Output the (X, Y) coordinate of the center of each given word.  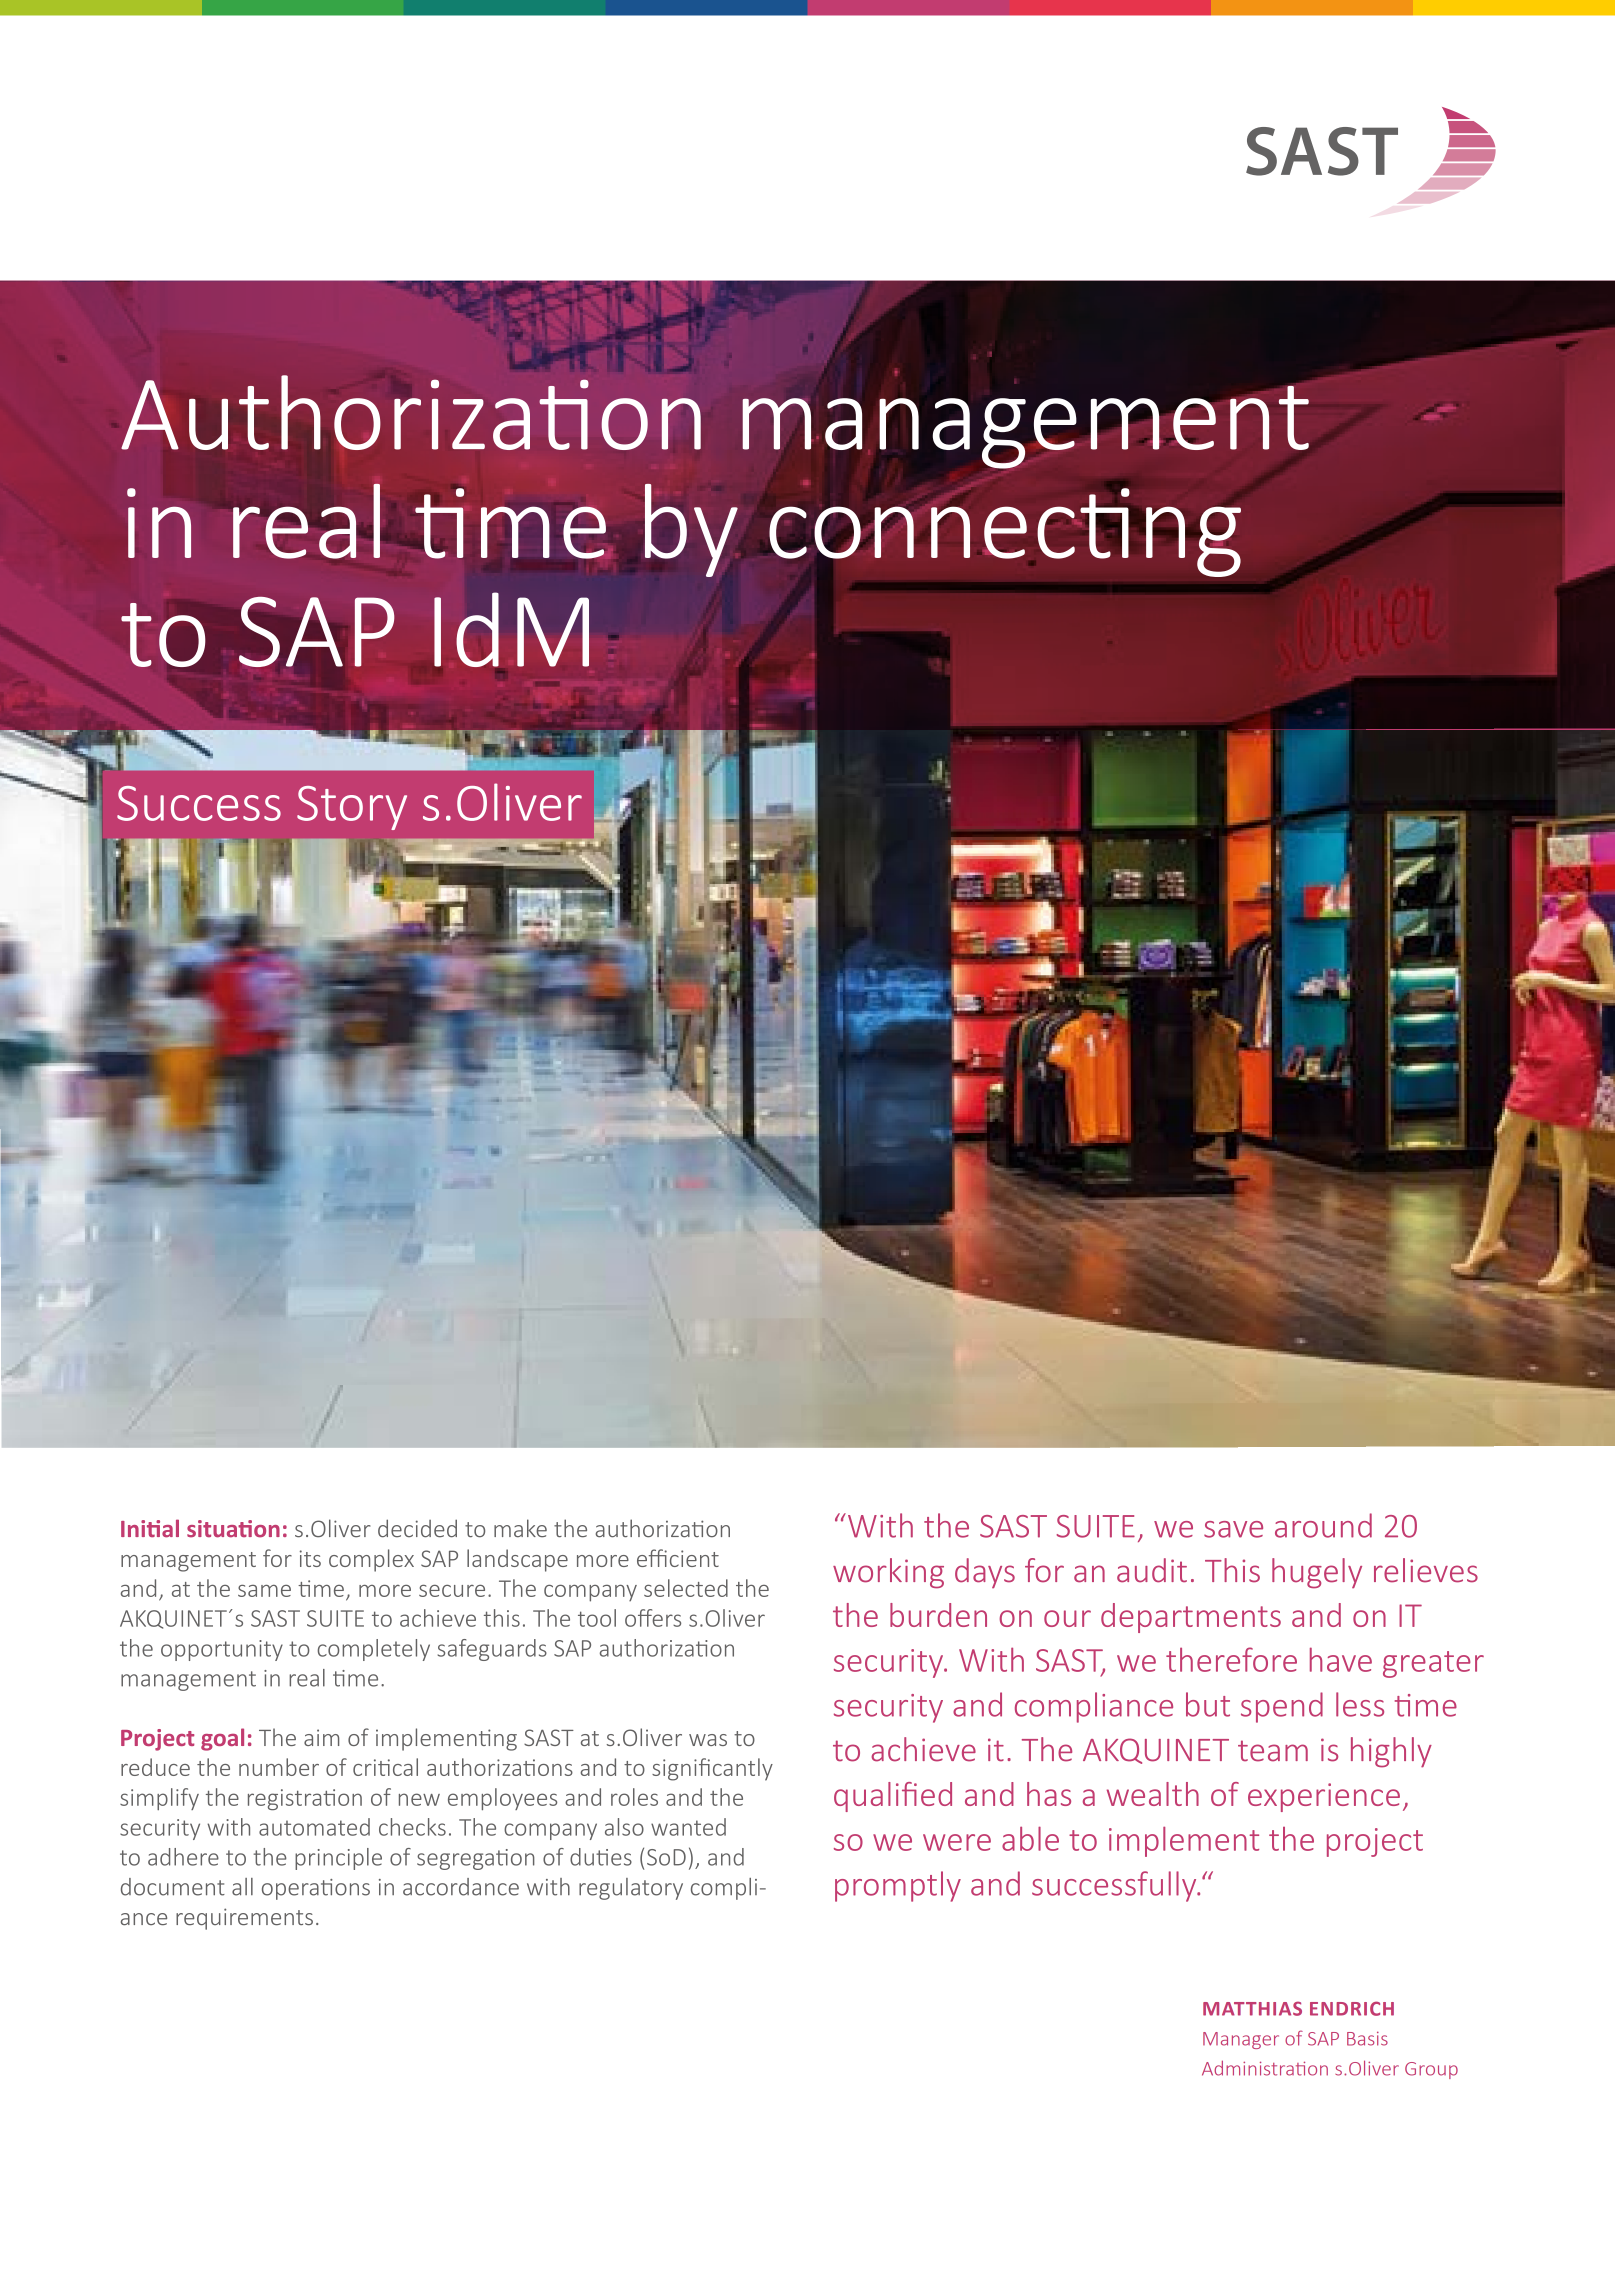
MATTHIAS (1252, 2008)
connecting (1005, 532)
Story (352, 808)
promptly (898, 1886)
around (1323, 1525)
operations (316, 1889)
